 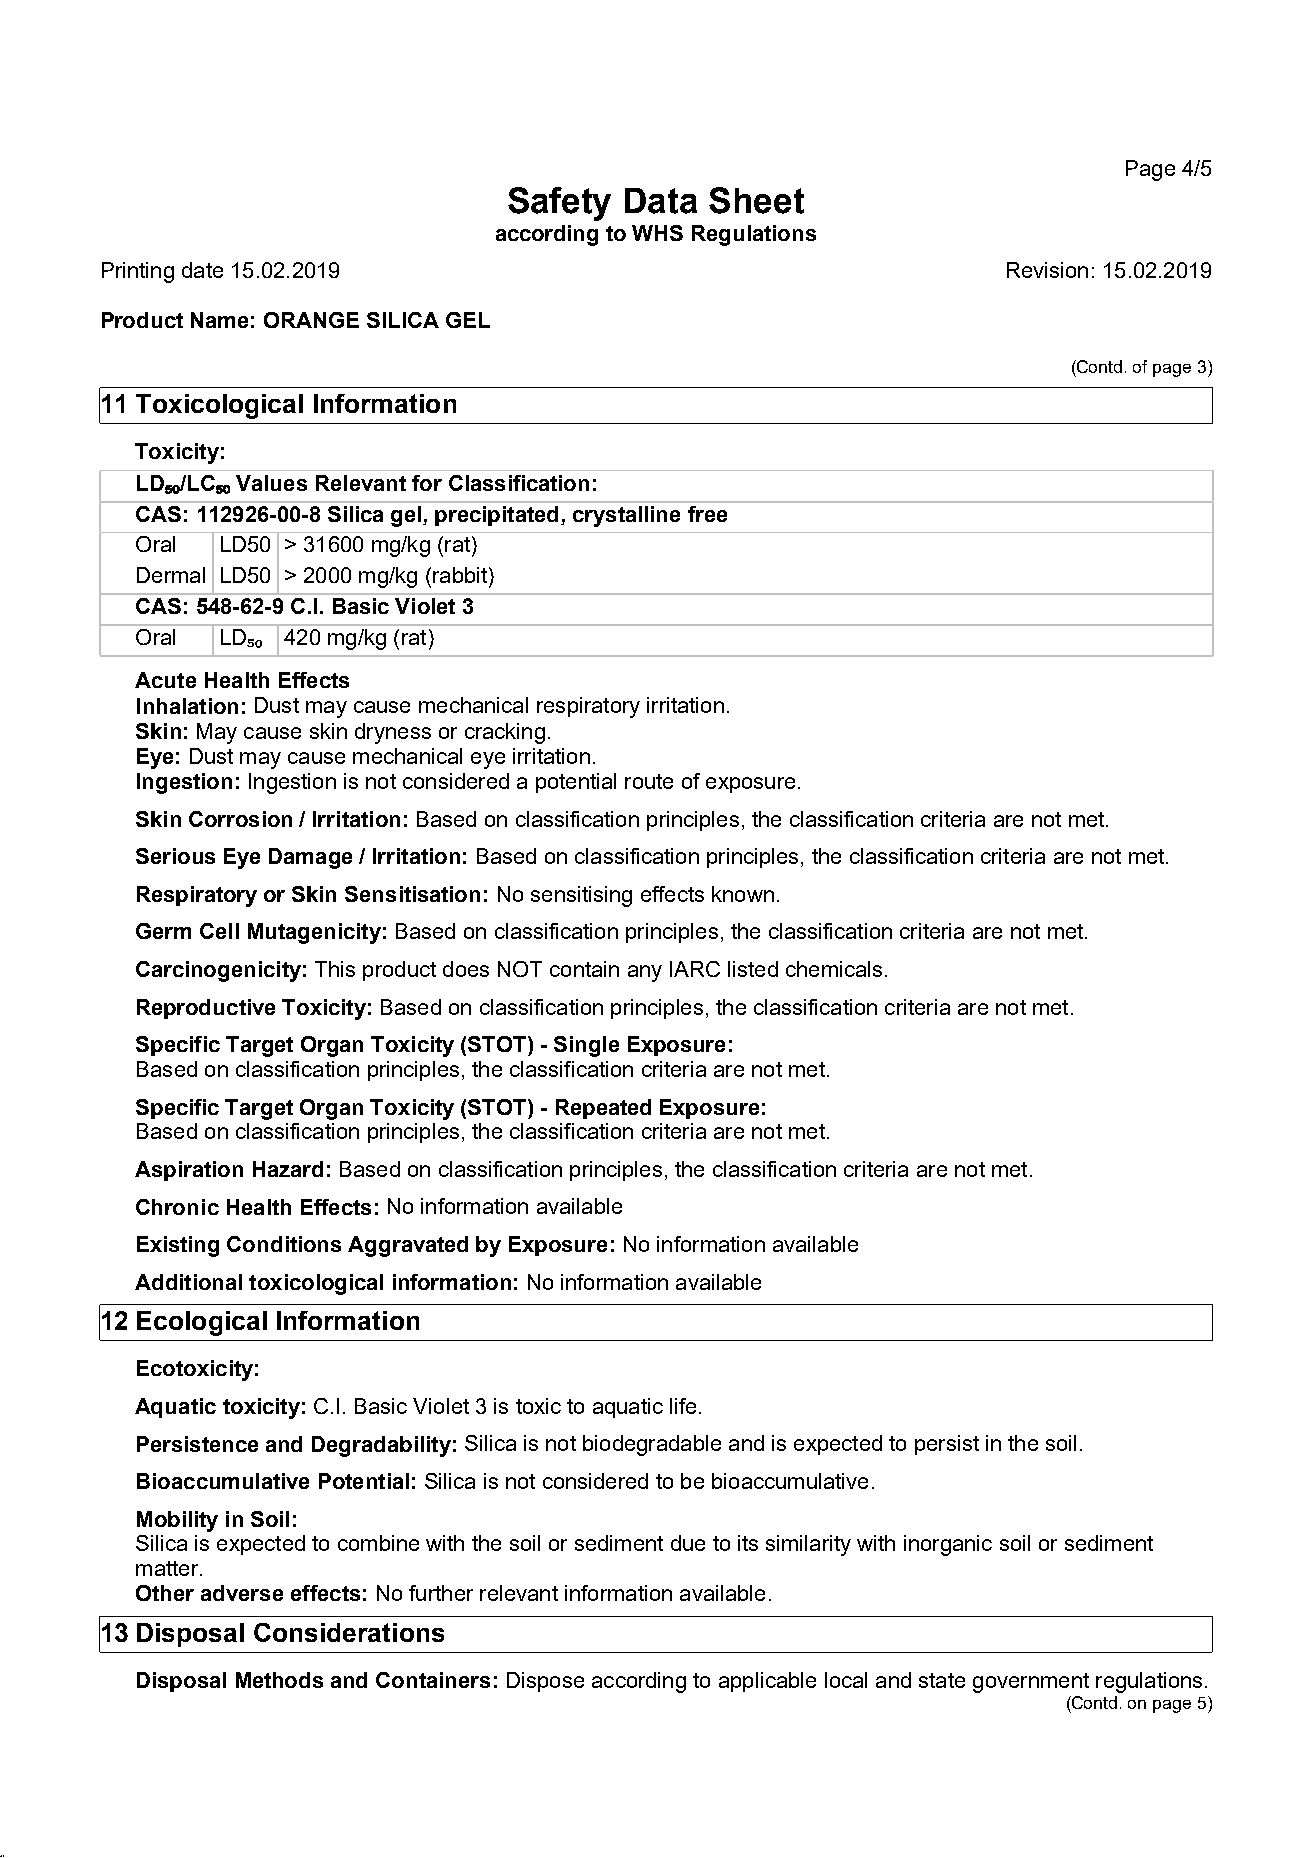 What do you see at coordinates (242, 1593) in the page?
I see `adverse` at bounding box center [242, 1593].
